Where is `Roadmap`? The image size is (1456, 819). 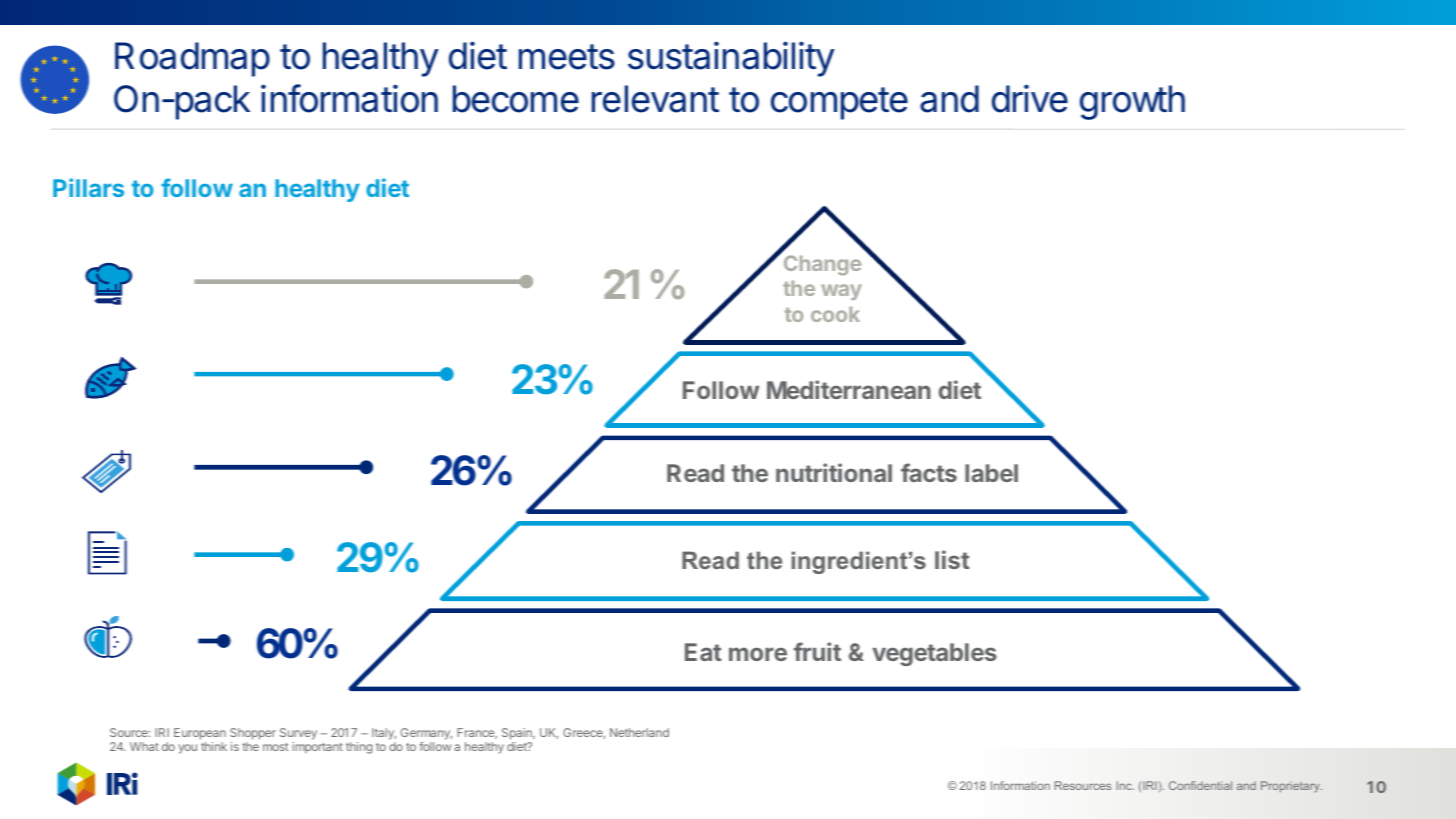
Roadmap is located at coordinates (192, 59).
